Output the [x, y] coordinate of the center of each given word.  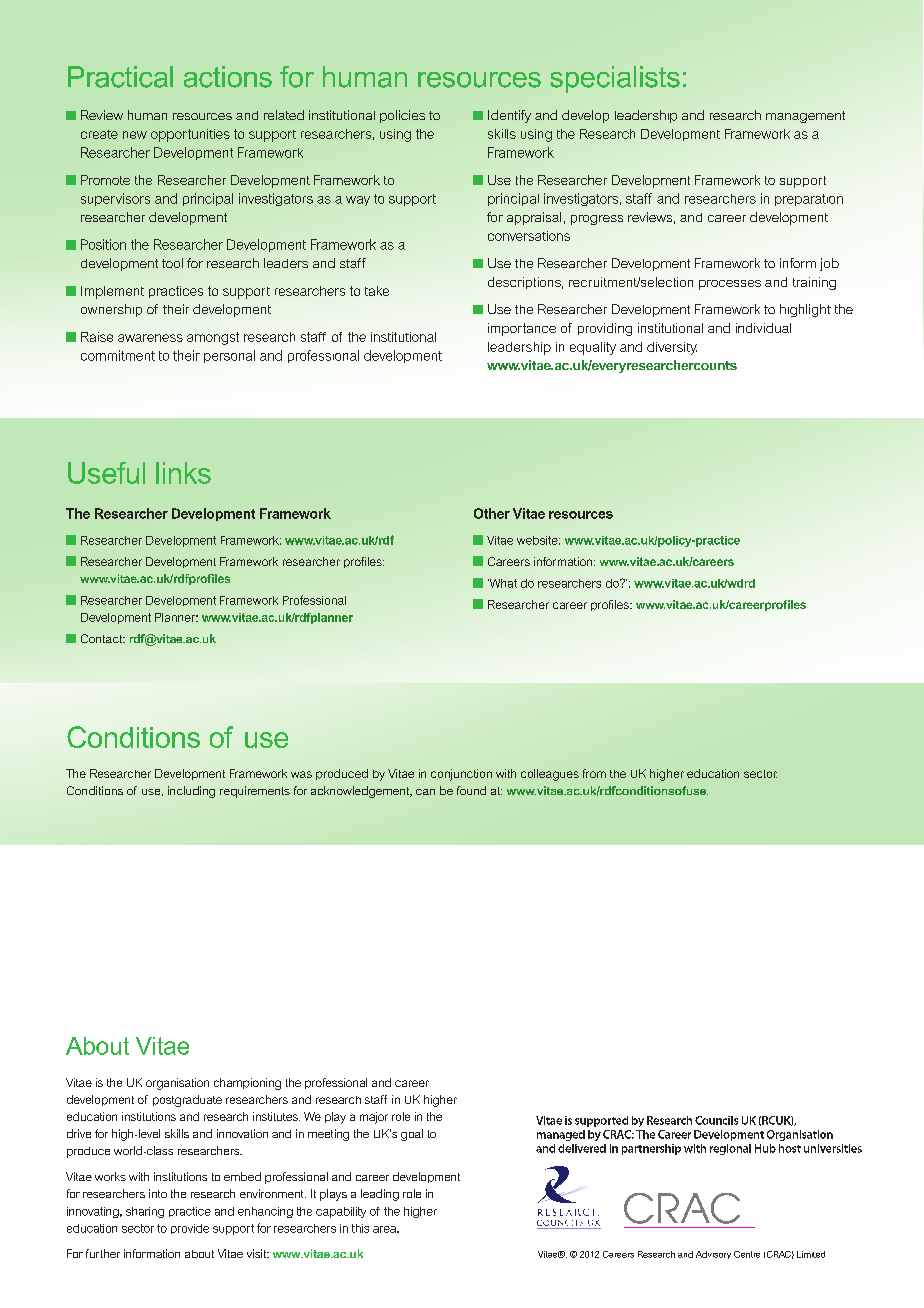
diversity [672, 348]
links [183, 473]
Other [492, 513]
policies [402, 116]
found [471, 790]
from [594, 773]
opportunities [190, 135]
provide [190, 1229]
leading [380, 1195]
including [191, 792]
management [805, 117]
